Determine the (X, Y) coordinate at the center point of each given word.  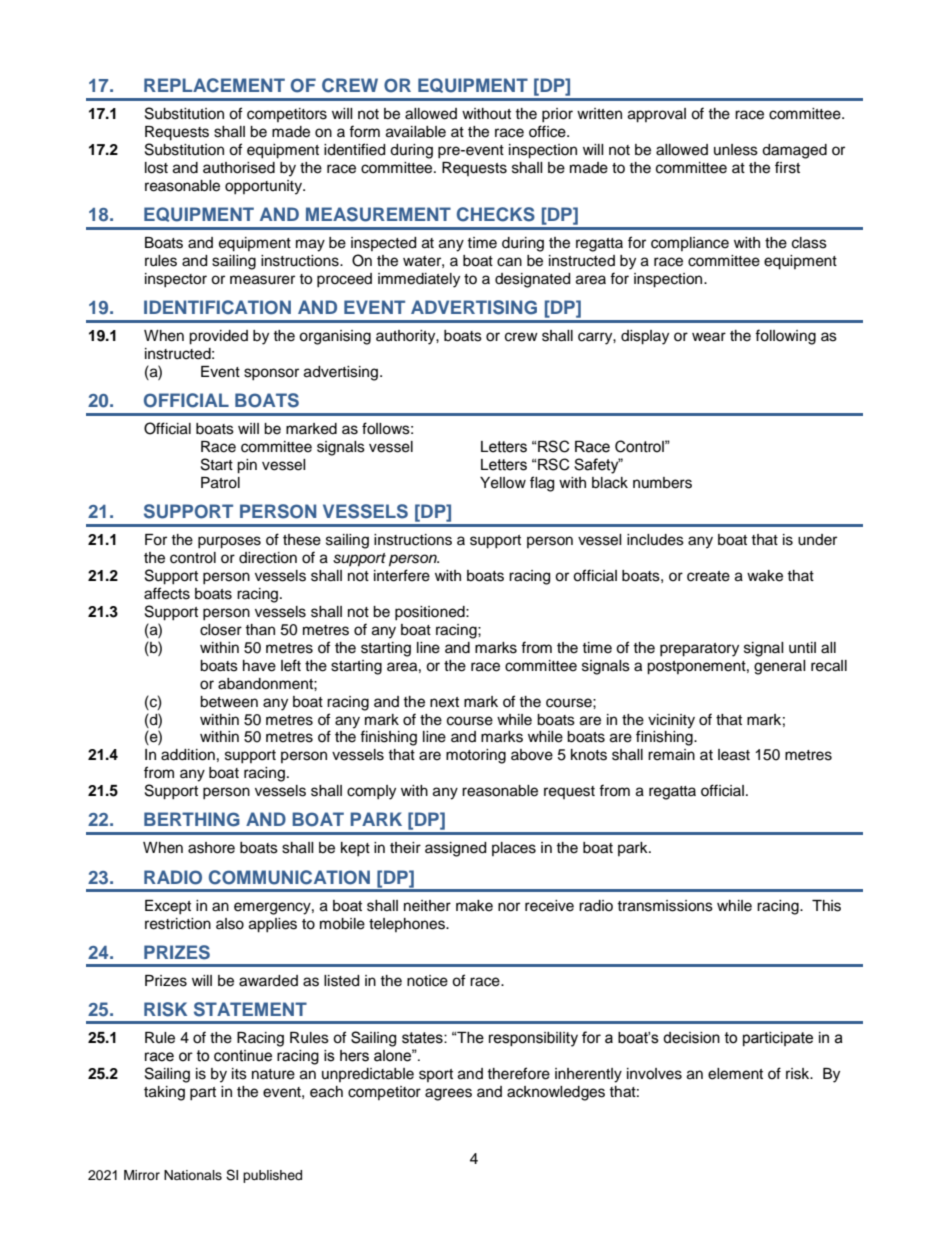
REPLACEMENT (214, 85)
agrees (448, 1094)
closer (221, 630)
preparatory (699, 650)
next (444, 702)
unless (736, 150)
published (272, 1176)
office (548, 131)
